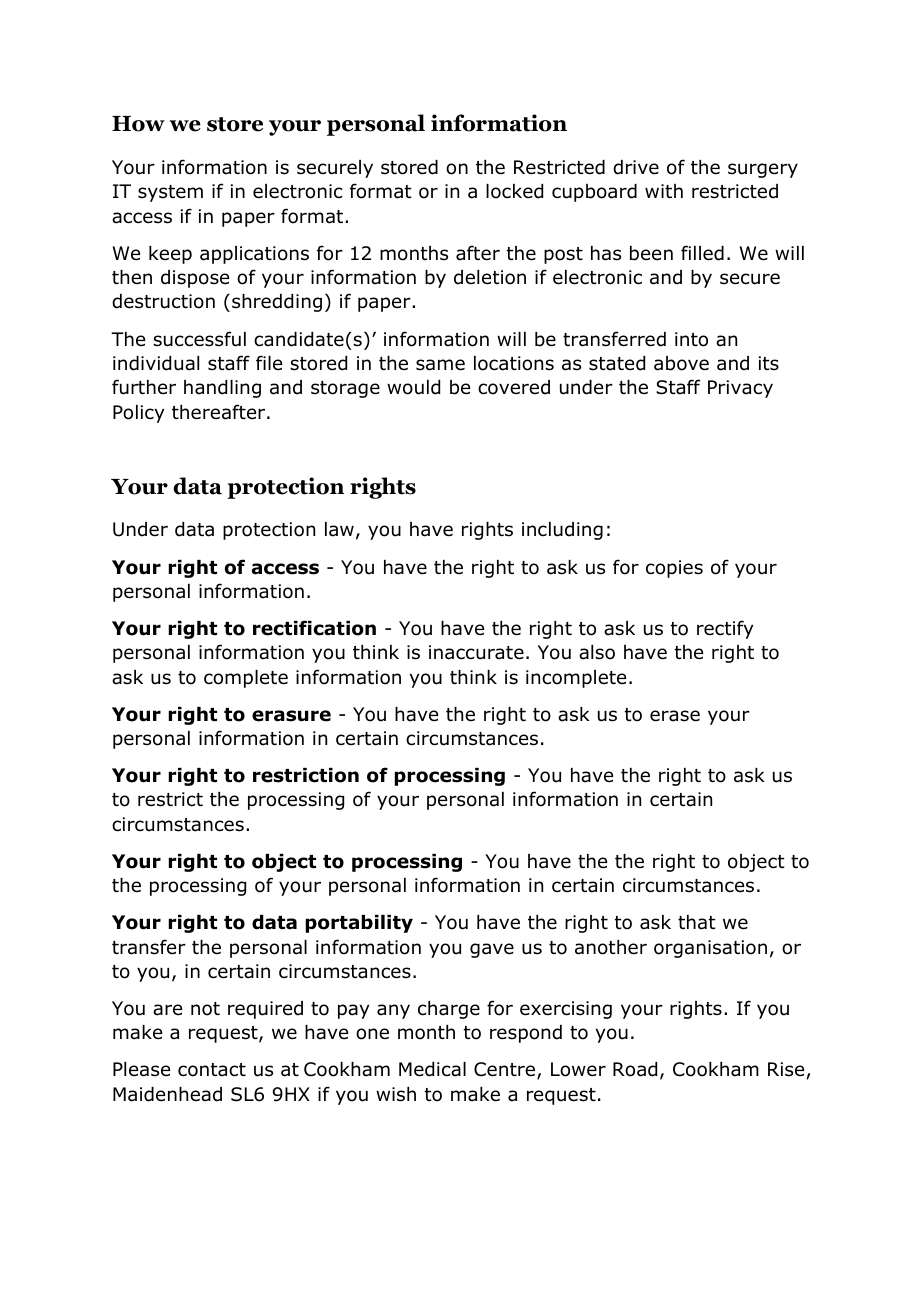  What do you see at coordinates (492, 950) in the screenshot?
I see `gave` at bounding box center [492, 950].
